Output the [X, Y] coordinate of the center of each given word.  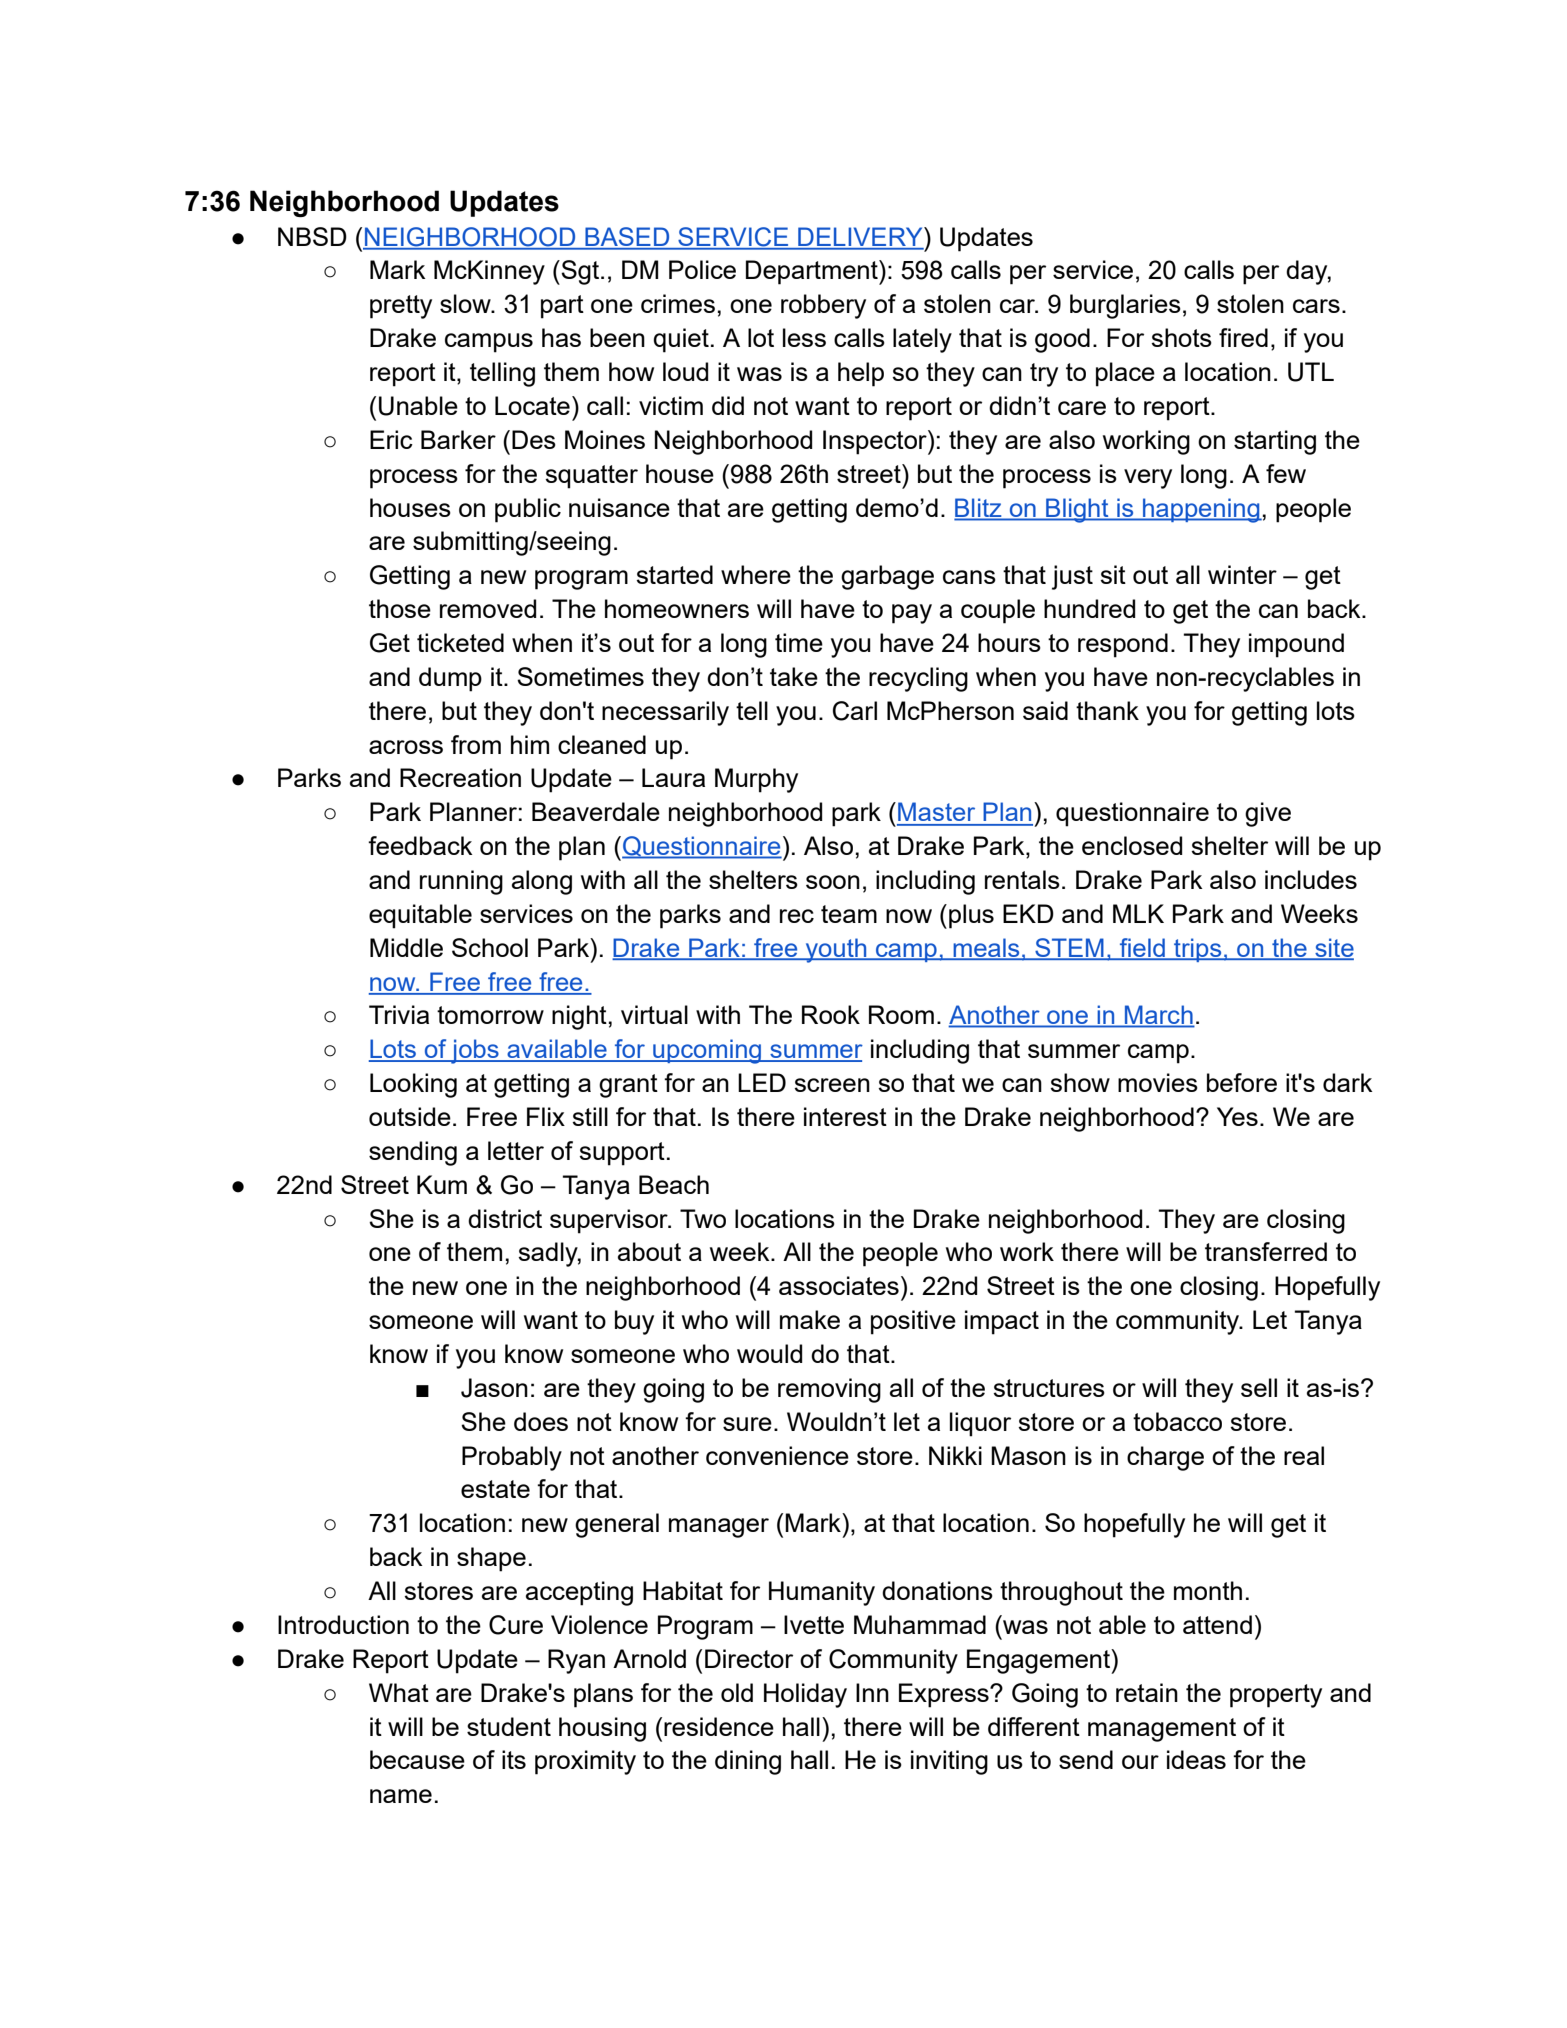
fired [1243, 337]
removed [488, 608]
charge [1165, 1458]
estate [495, 1489]
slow [466, 303]
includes [1311, 879]
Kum [442, 1184]
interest [845, 1116]
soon [833, 882]
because [417, 1759]
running [461, 882]
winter [1242, 574]
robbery [823, 306]
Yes [1237, 1116]
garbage [887, 577]
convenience [777, 1455]
